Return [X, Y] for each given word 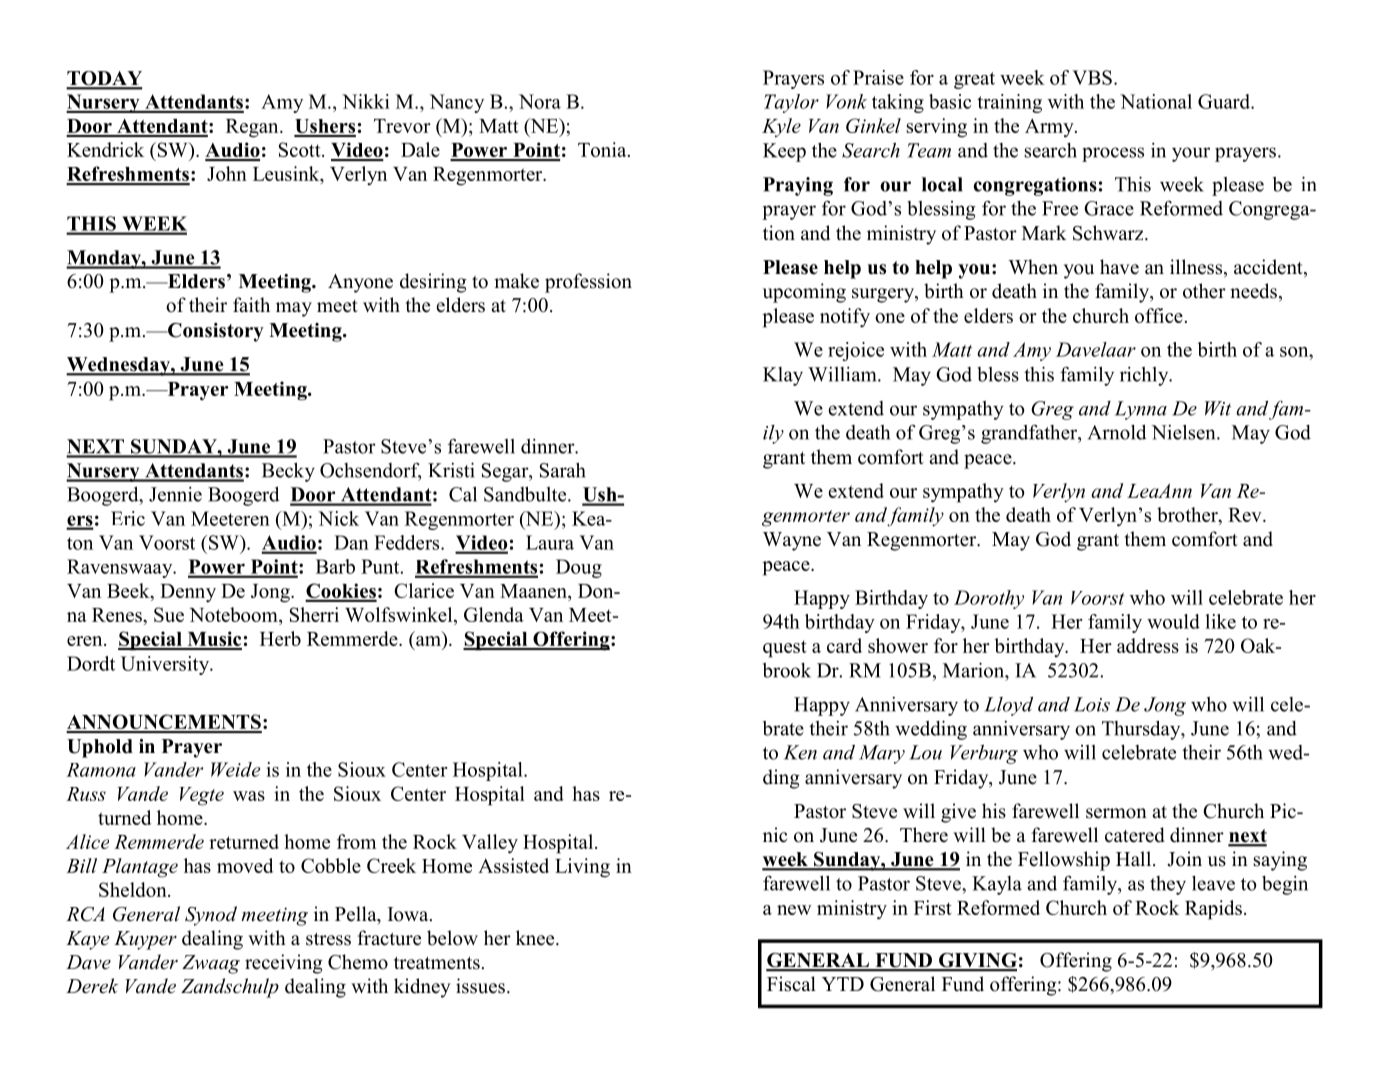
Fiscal [791, 984]
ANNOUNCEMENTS [164, 723]
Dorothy [989, 599]
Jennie [175, 494]
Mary [882, 754]
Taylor [791, 103]
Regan [253, 128]
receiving [284, 964]
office [1159, 315]
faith [251, 304]
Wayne [792, 541]
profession [588, 283]
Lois [1092, 704]
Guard [1225, 101]
